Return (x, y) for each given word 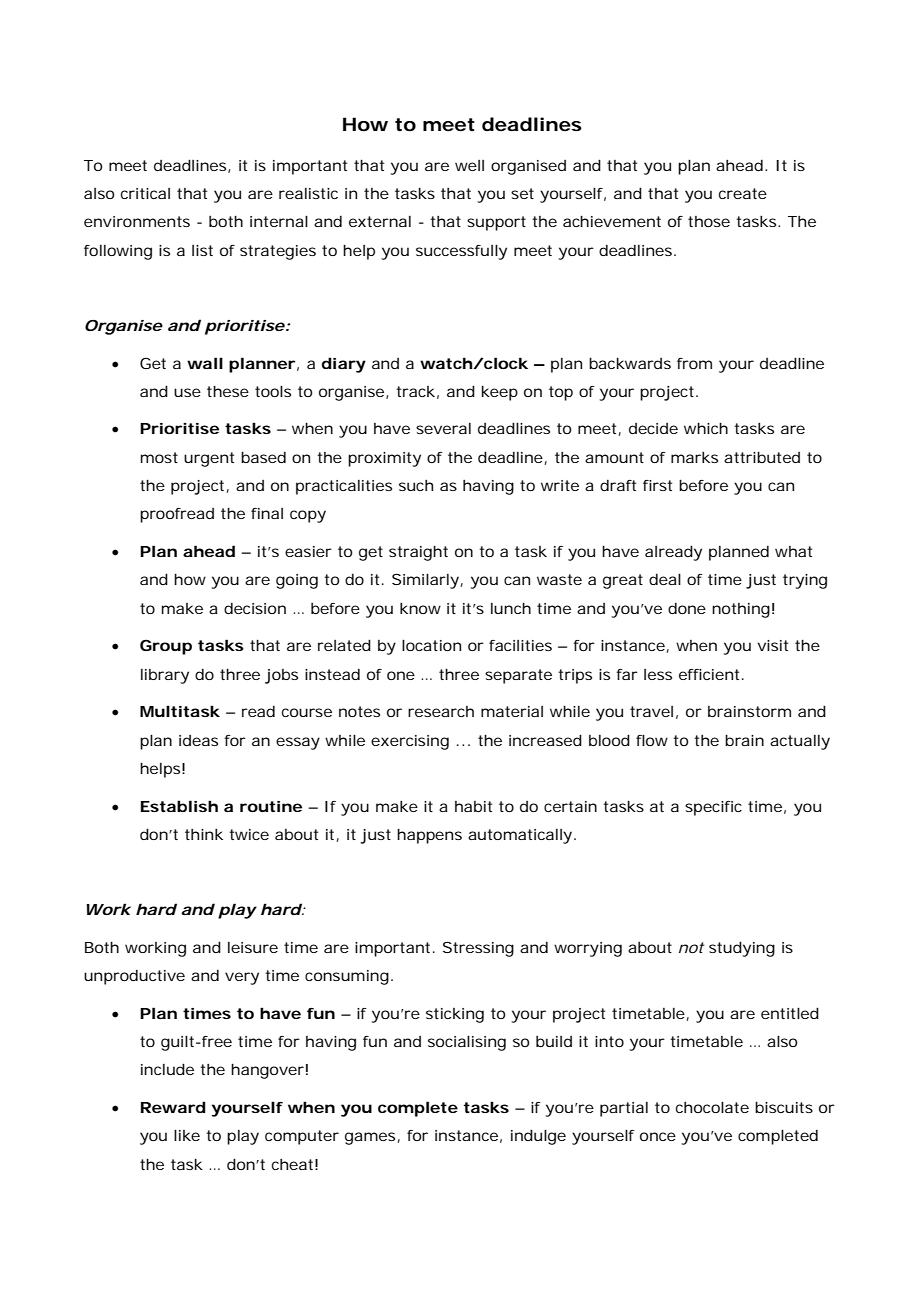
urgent (209, 459)
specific (713, 808)
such (416, 485)
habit (473, 806)
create (743, 193)
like (187, 1135)
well (469, 165)
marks (694, 457)
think (204, 834)
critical (145, 193)
